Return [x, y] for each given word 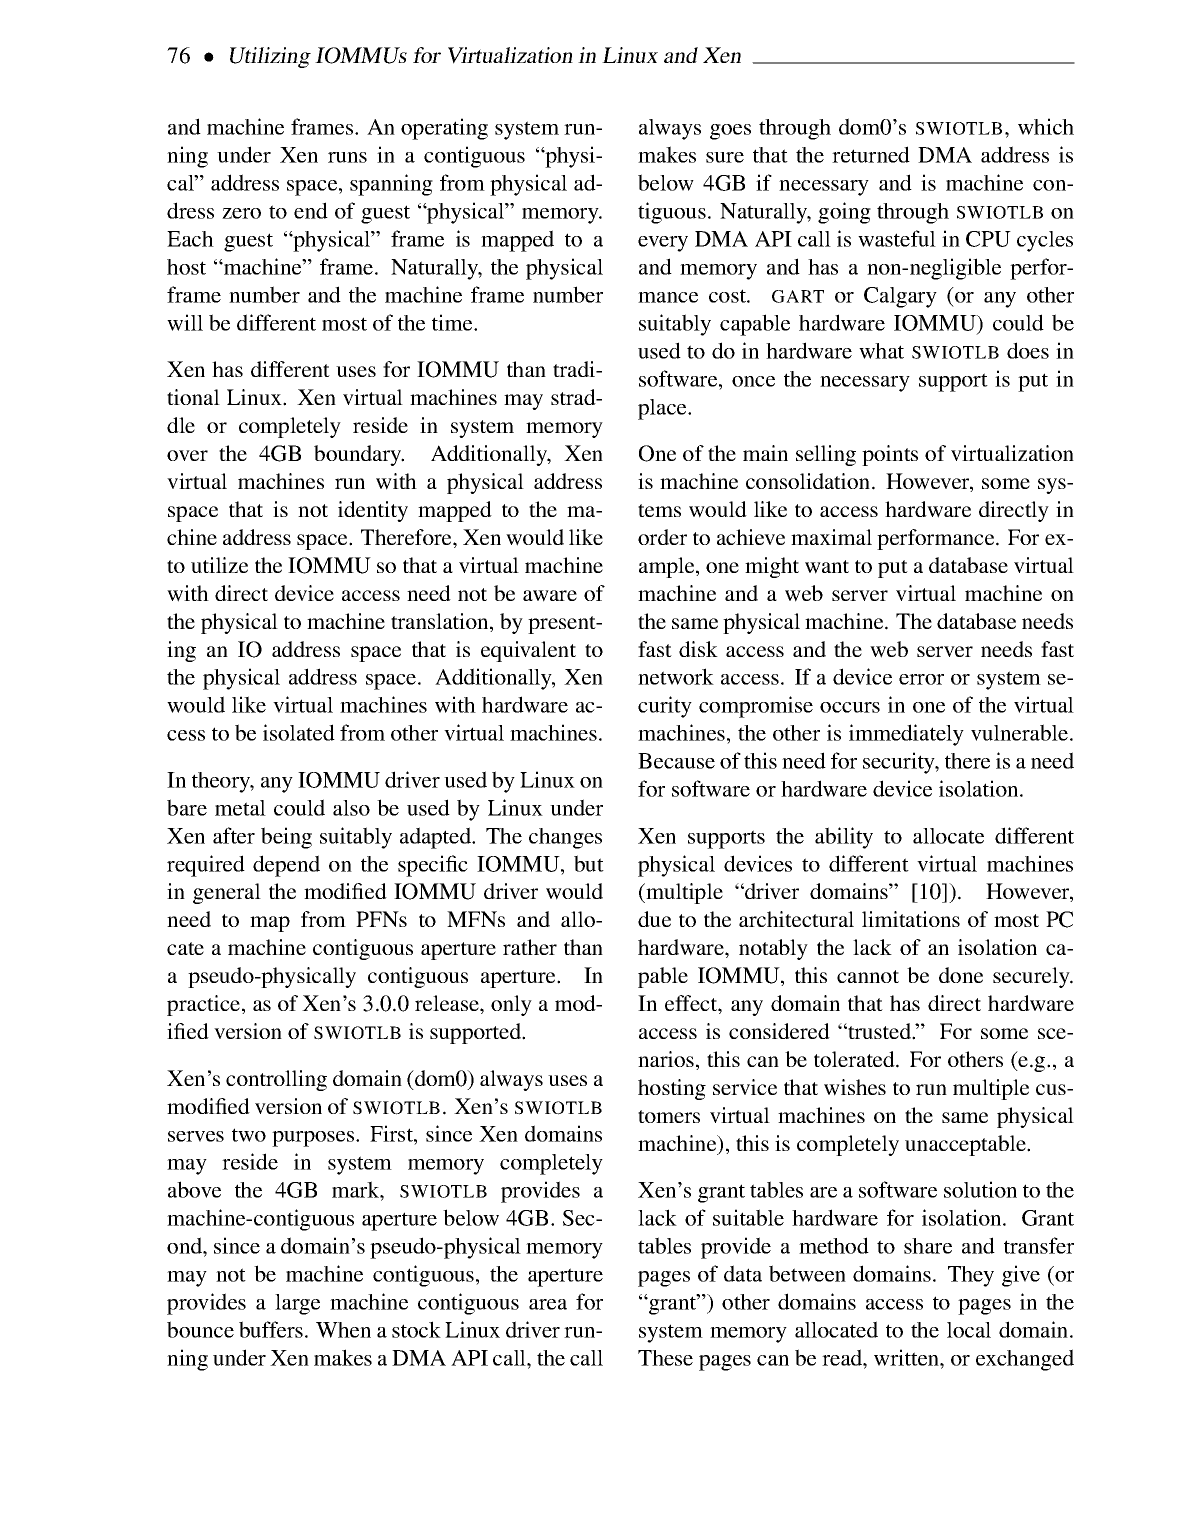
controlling [276, 1080]
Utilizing [270, 57]
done [961, 975]
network [676, 676]
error [921, 679]
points [890, 455]
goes [730, 132]
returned [871, 154]
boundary [359, 455]
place [663, 409]
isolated [299, 732]
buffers [271, 1329]
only [511, 1005]
